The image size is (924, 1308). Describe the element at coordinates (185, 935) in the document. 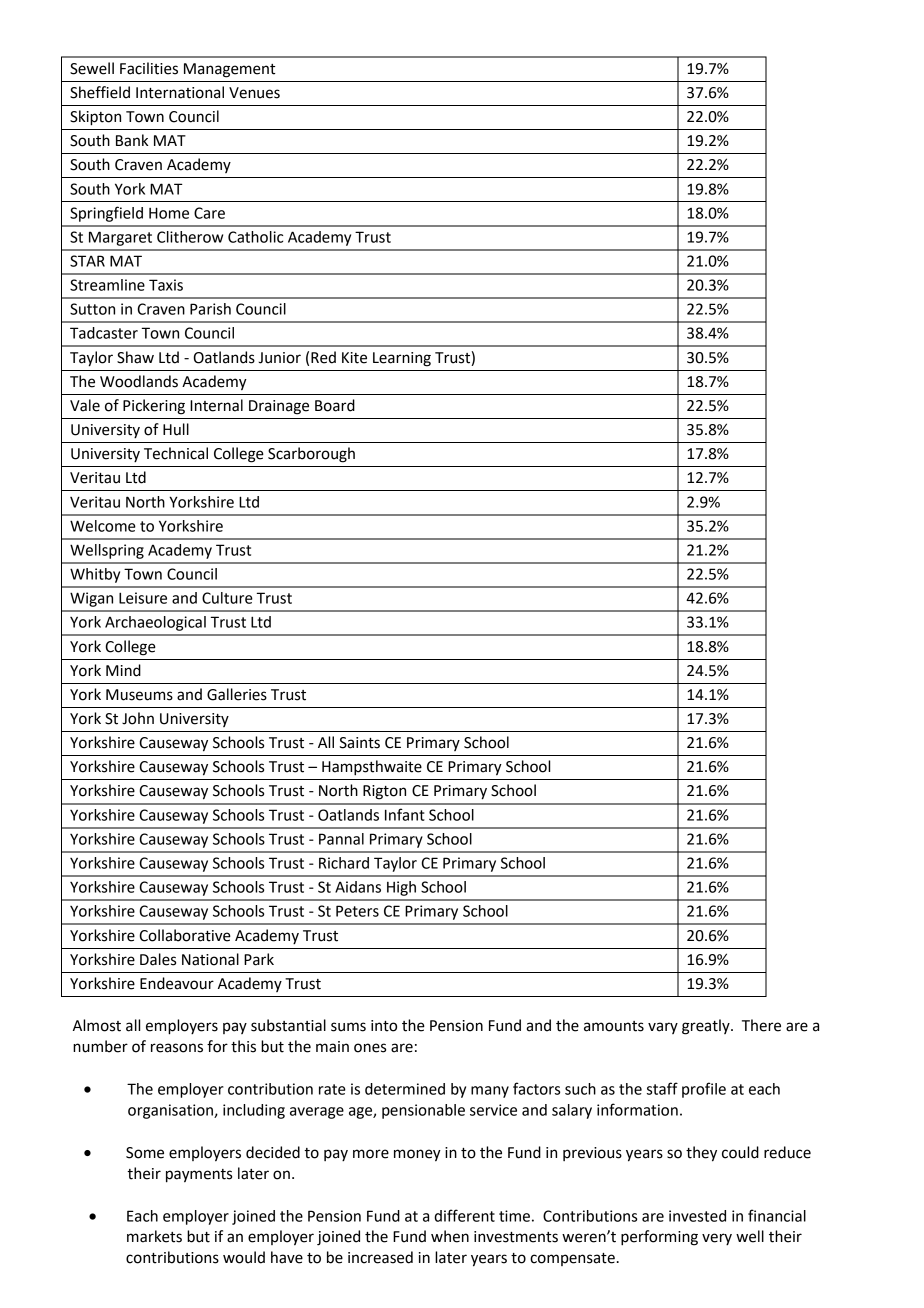

I see `Collaborative` at that location.
